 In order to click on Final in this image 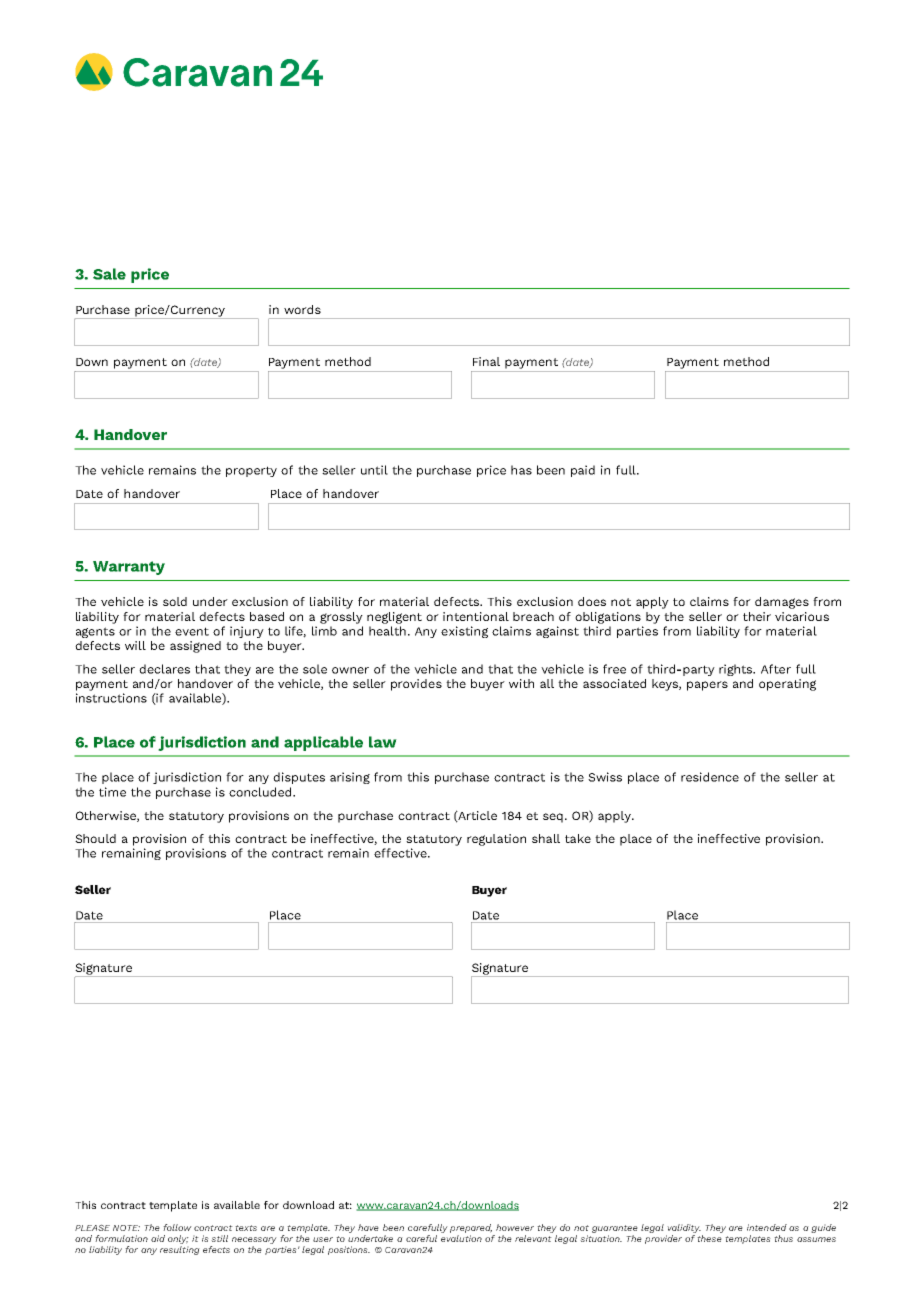, I will do `click(486, 361)`.
